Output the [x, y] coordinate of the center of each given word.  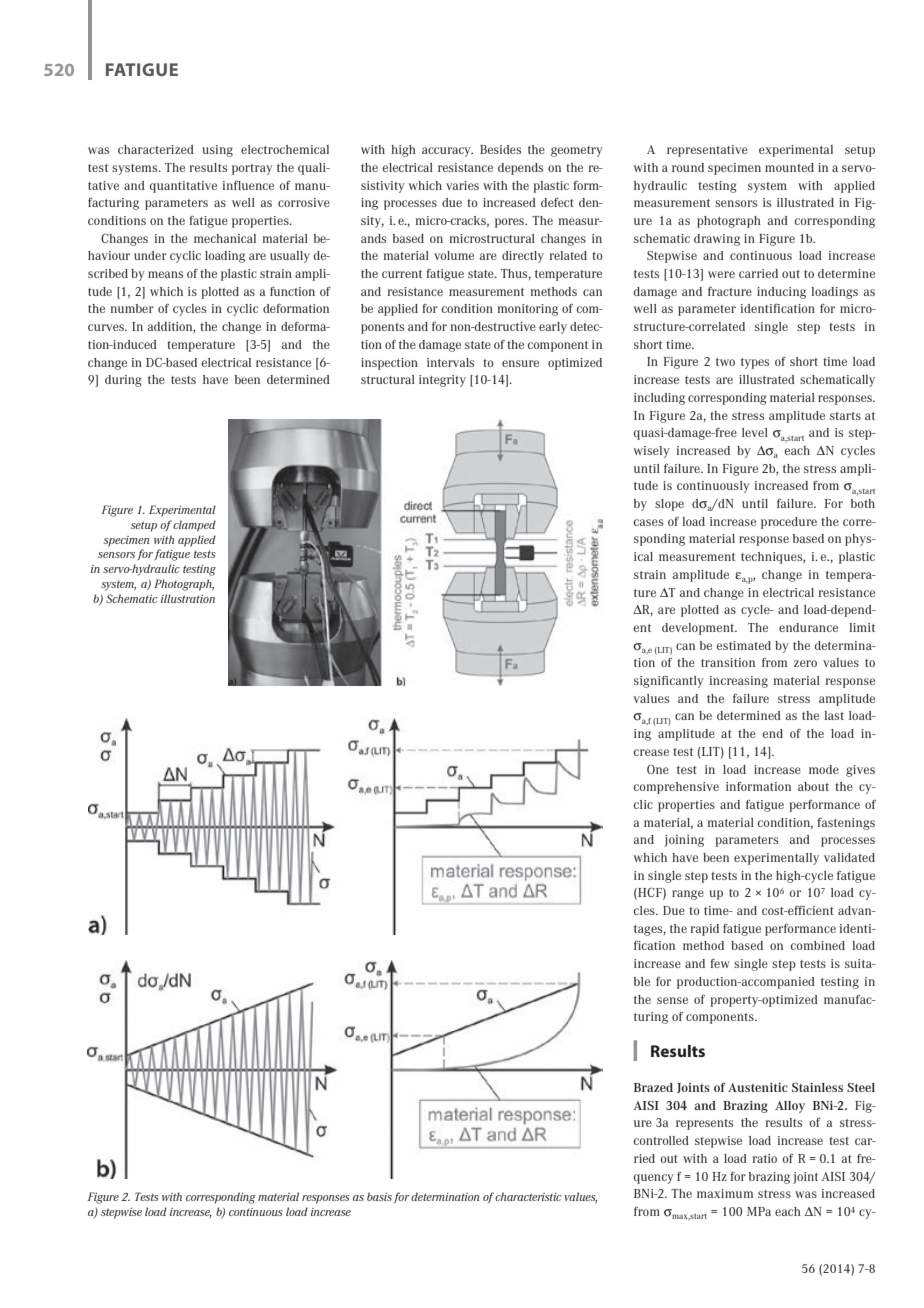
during [123, 381]
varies [462, 185]
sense [672, 1000]
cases [648, 522]
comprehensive [676, 788]
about [813, 786]
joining [684, 841]
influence [248, 185]
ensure [520, 363]
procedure [789, 523]
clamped [194, 526]
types [755, 363]
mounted [789, 167]
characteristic [528, 1196]
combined [818, 945]
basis [379, 1196]
